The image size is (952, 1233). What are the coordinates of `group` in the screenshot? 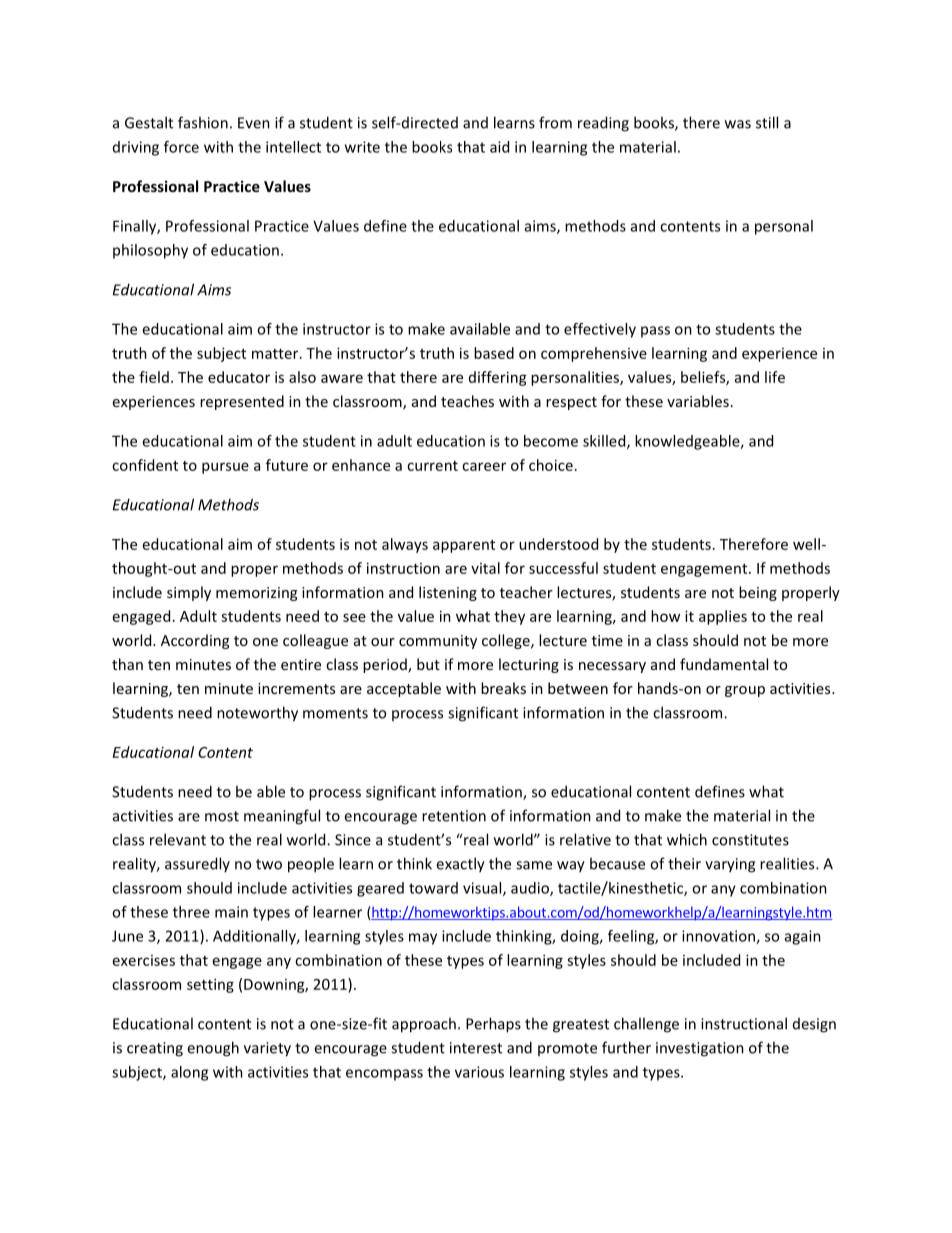 It's located at (745, 691).
